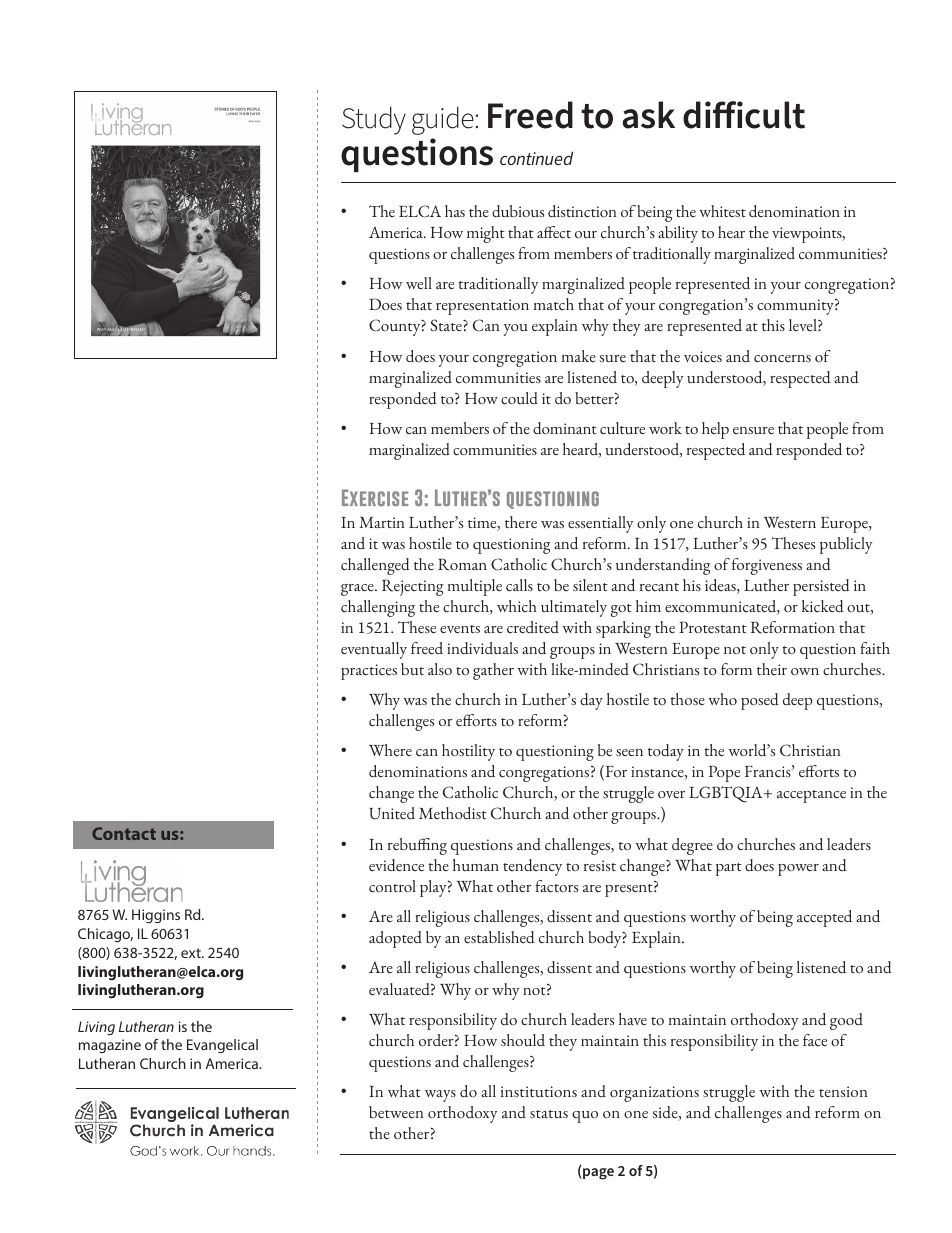  I want to click on tension, so click(843, 1091).
